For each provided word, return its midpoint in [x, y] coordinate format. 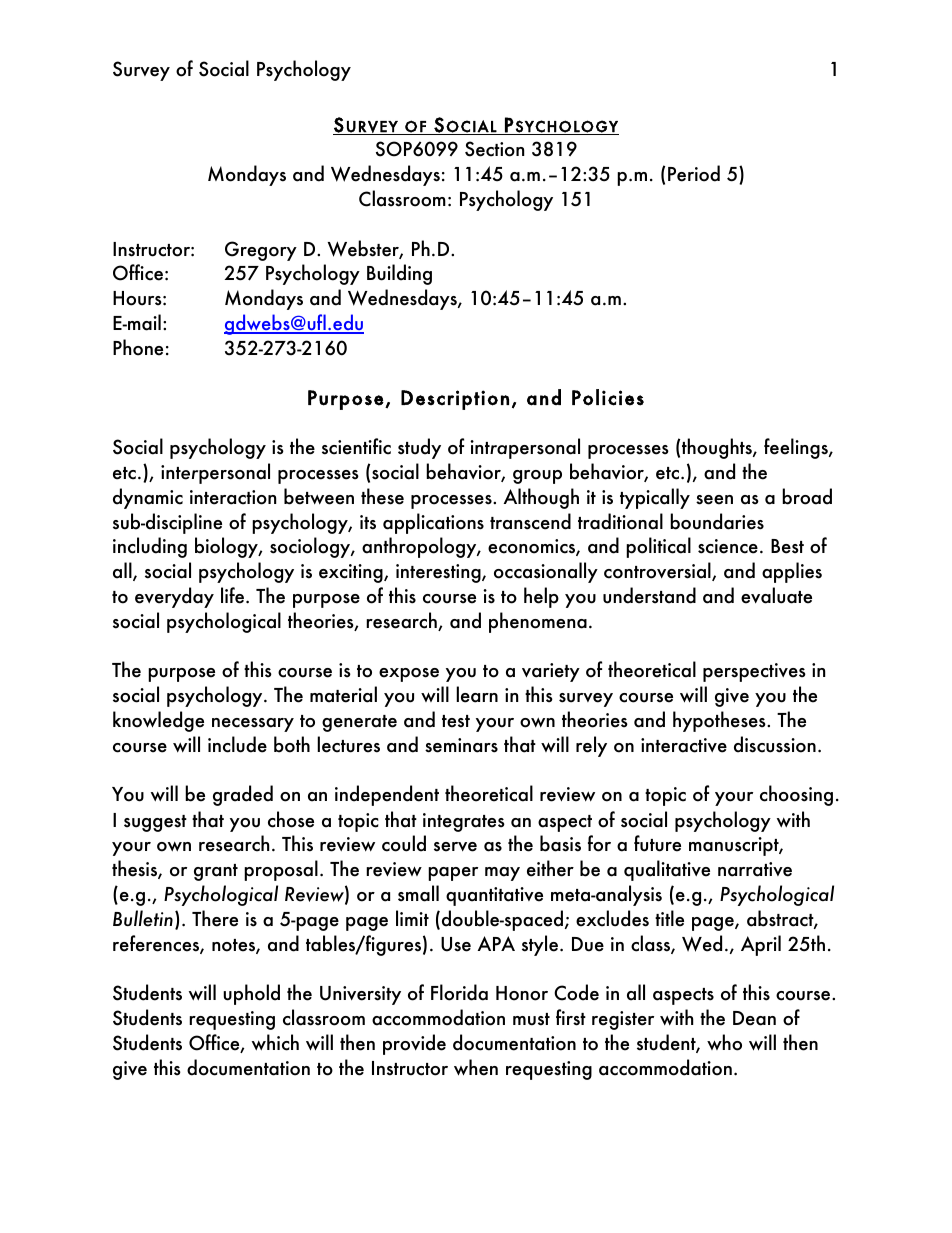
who [724, 1042]
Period [694, 173]
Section [494, 149]
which [275, 1042]
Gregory [261, 251]
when [476, 1067]
